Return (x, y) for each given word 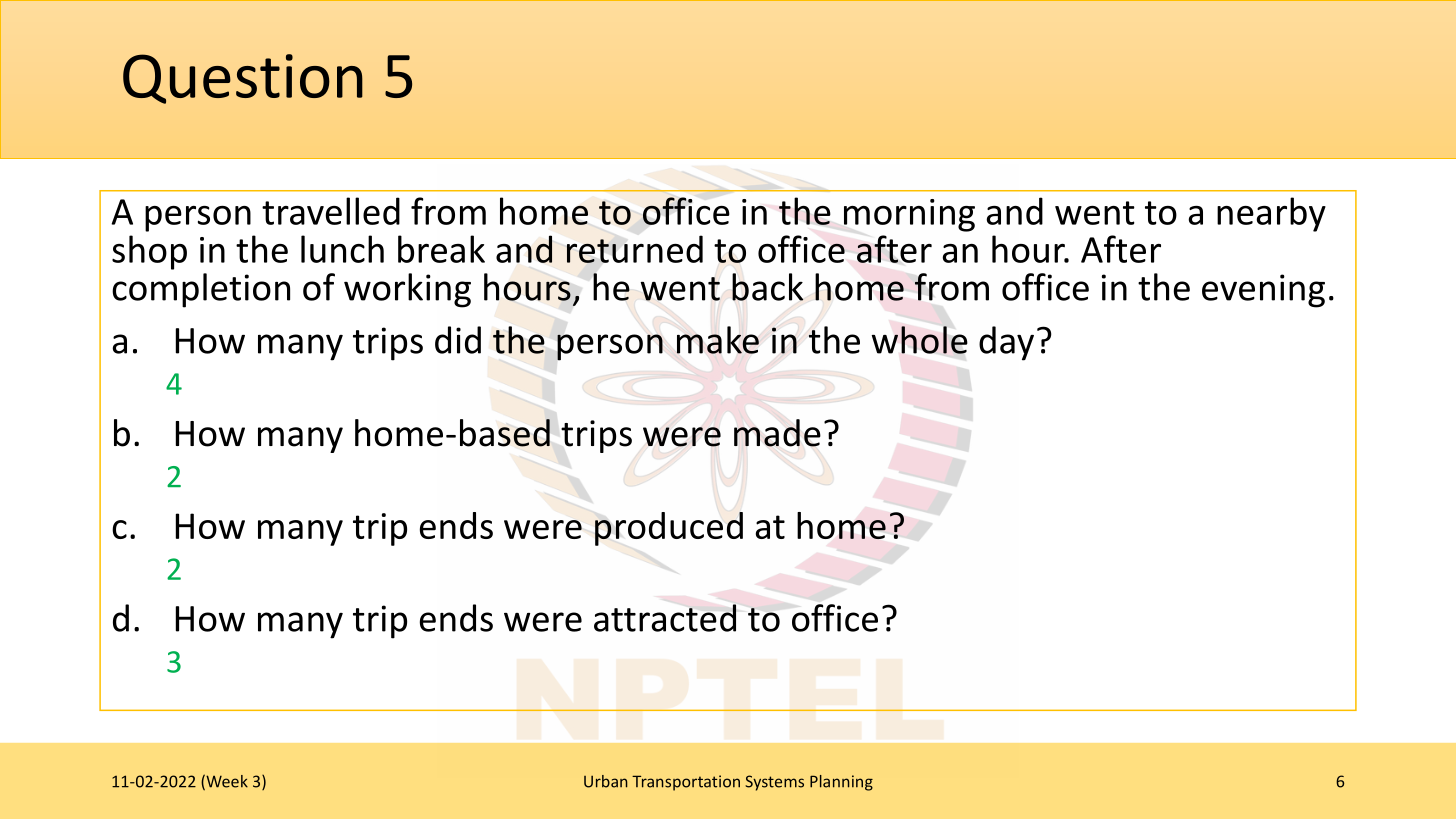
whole (920, 340)
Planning (841, 783)
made (777, 433)
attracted (665, 618)
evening (1263, 291)
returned (635, 249)
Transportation (686, 783)
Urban (606, 781)
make (718, 340)
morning (909, 215)
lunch (342, 249)
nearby (1271, 214)
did (458, 340)
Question (243, 79)
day (1006, 343)
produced (669, 529)
